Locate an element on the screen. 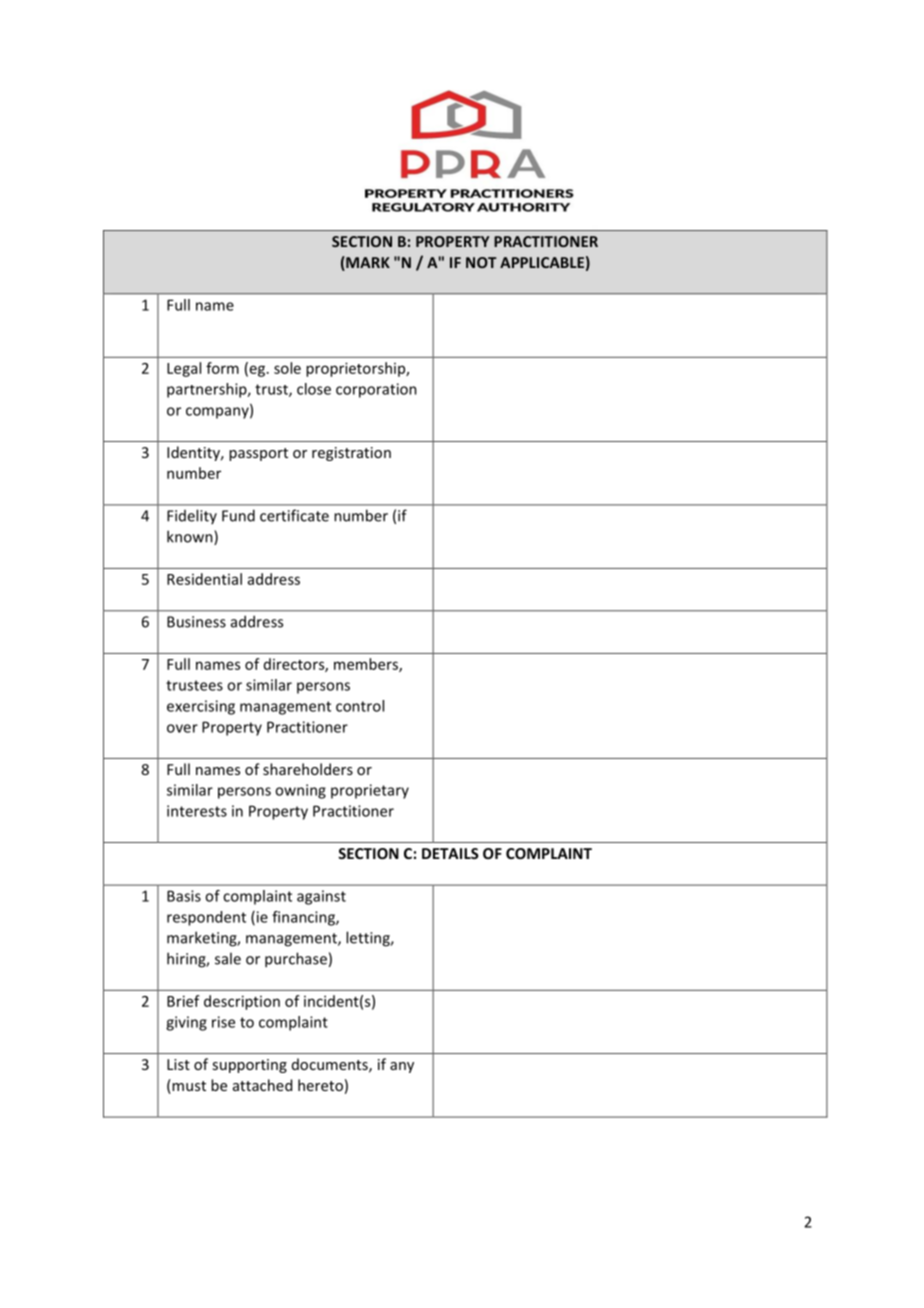  known is located at coordinates (191, 537).
